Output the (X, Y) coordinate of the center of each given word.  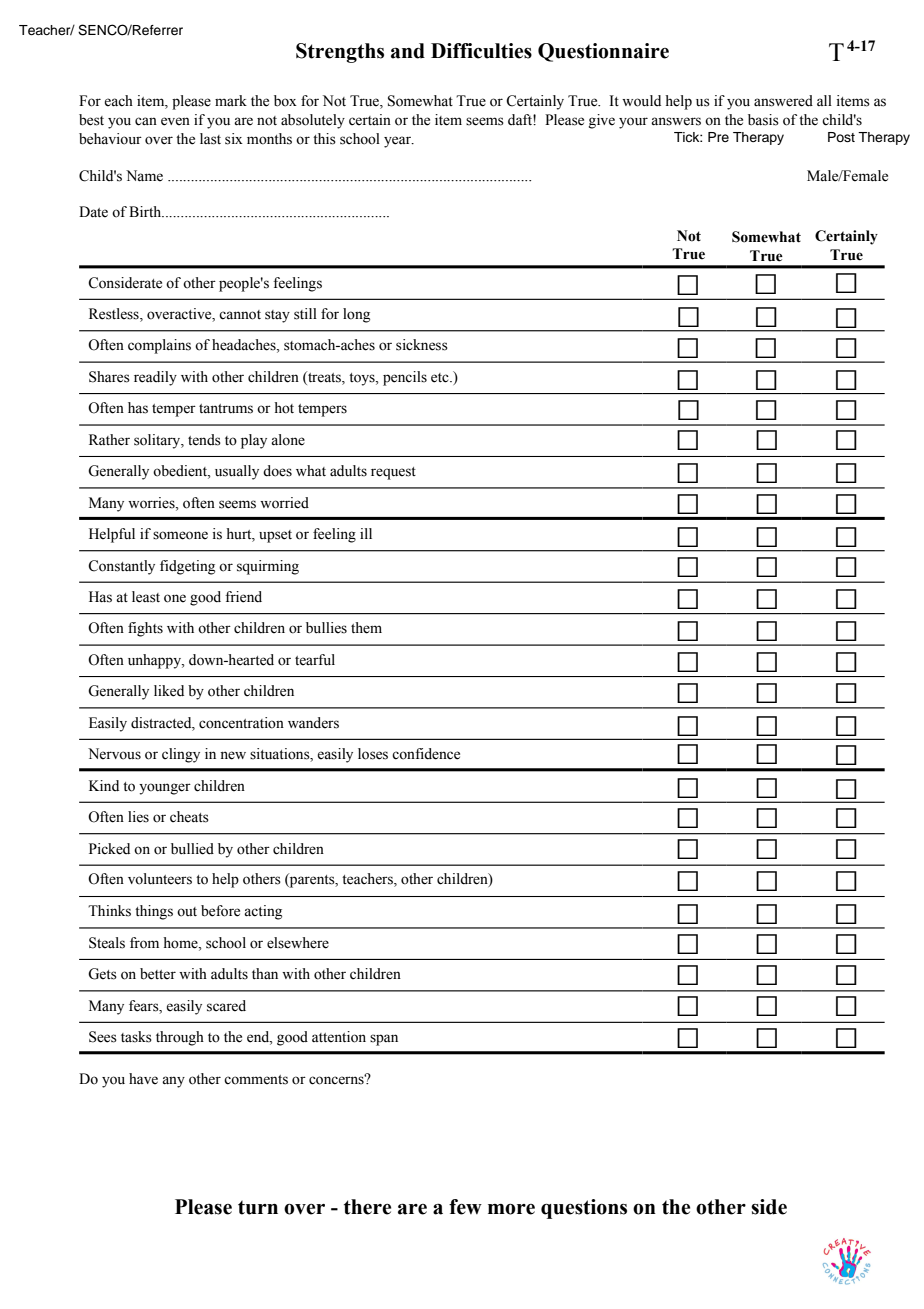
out (187, 912)
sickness (422, 345)
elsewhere (298, 943)
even (175, 121)
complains (159, 346)
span (384, 1040)
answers (676, 121)
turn (258, 1207)
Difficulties (481, 51)
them (366, 628)
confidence (426, 754)
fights (145, 629)
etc (441, 378)
